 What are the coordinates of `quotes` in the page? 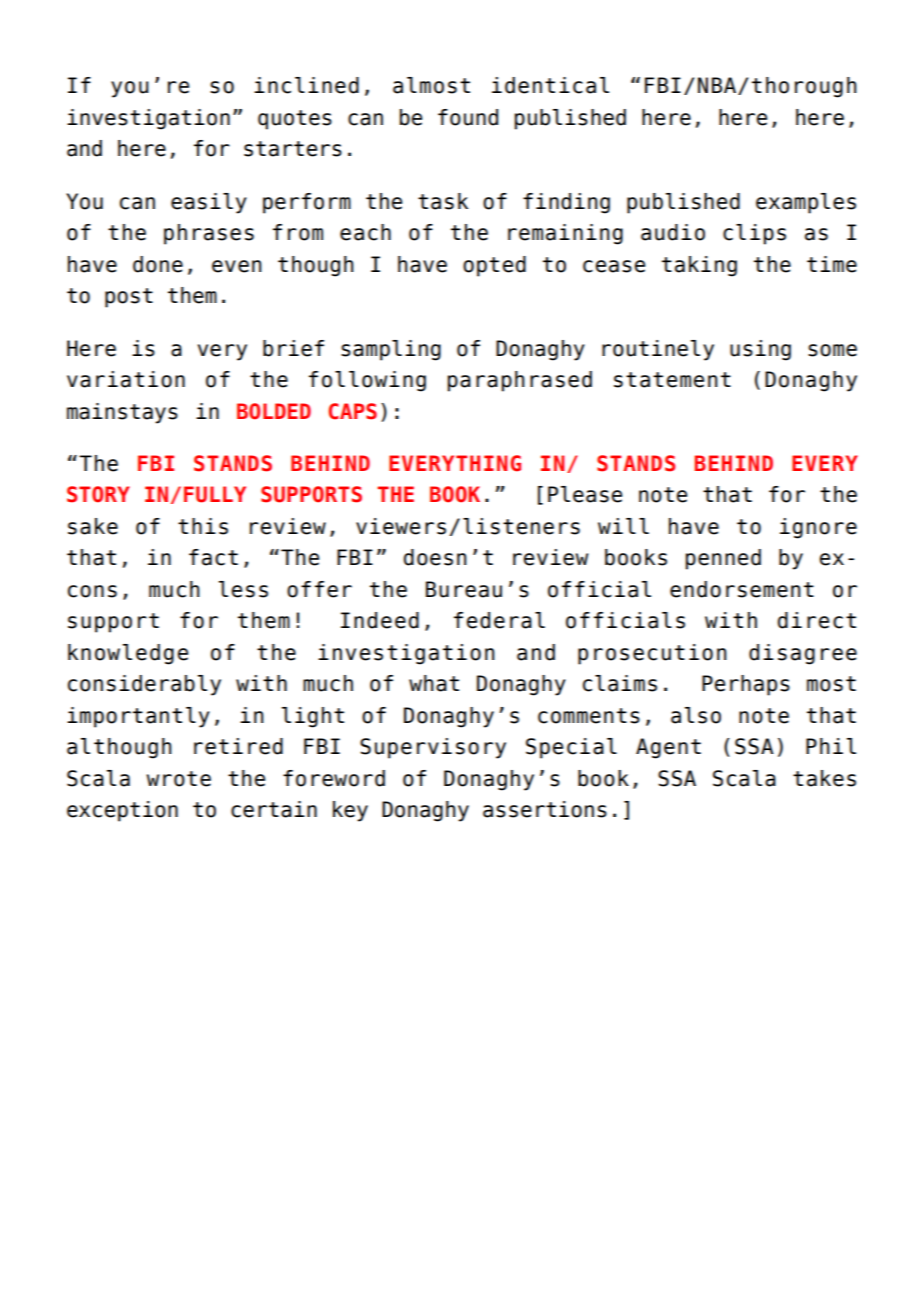 It's located at (295, 120).
